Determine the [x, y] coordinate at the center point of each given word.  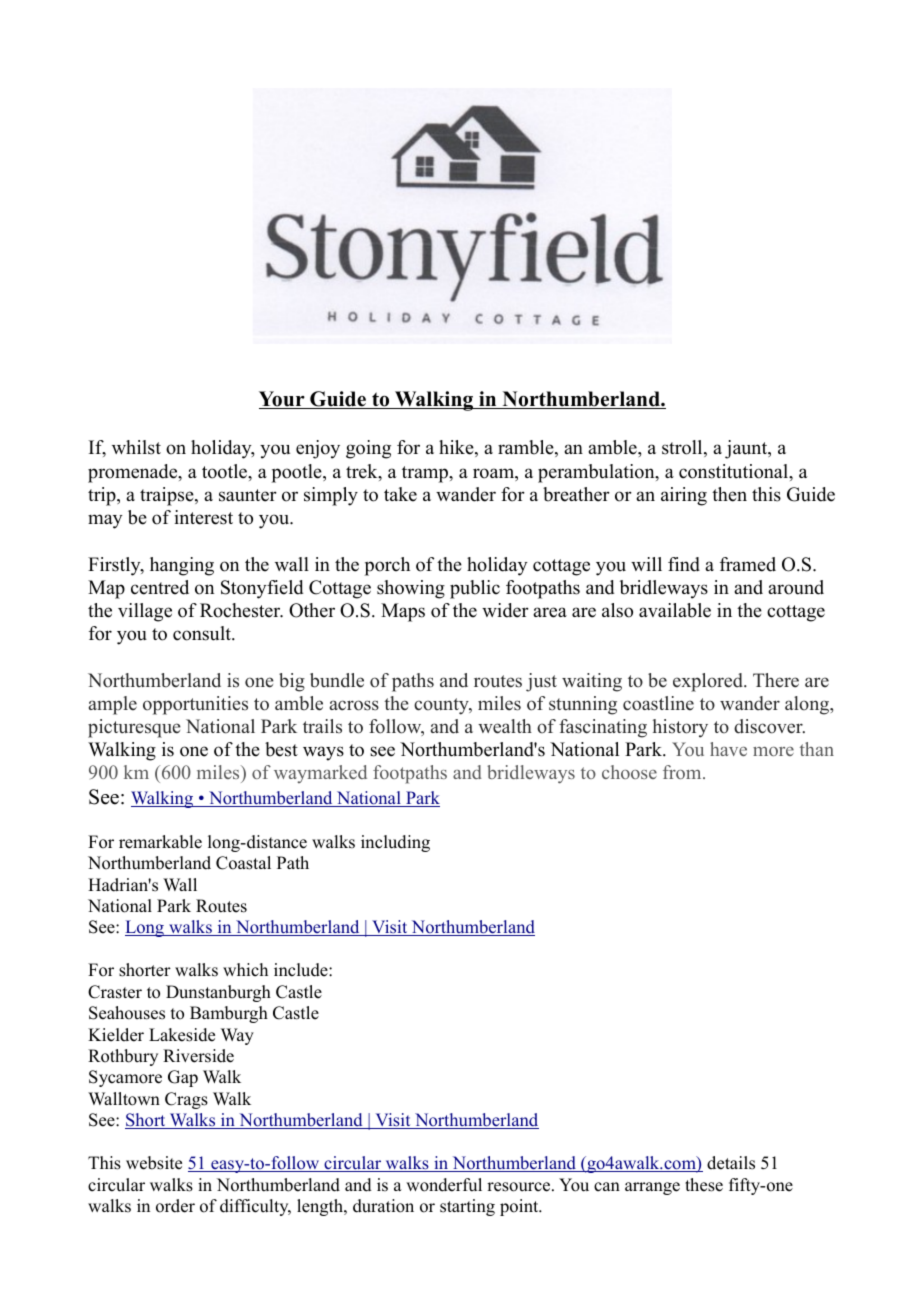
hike [457, 448]
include [302, 970]
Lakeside [182, 1035]
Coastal [243, 863]
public [475, 589]
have [728, 749]
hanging [182, 566]
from [683, 772]
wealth [505, 726]
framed [748, 564]
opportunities [195, 705]
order [175, 1206]
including [395, 843]
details [731, 1163]
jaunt [747, 449]
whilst [136, 447]
